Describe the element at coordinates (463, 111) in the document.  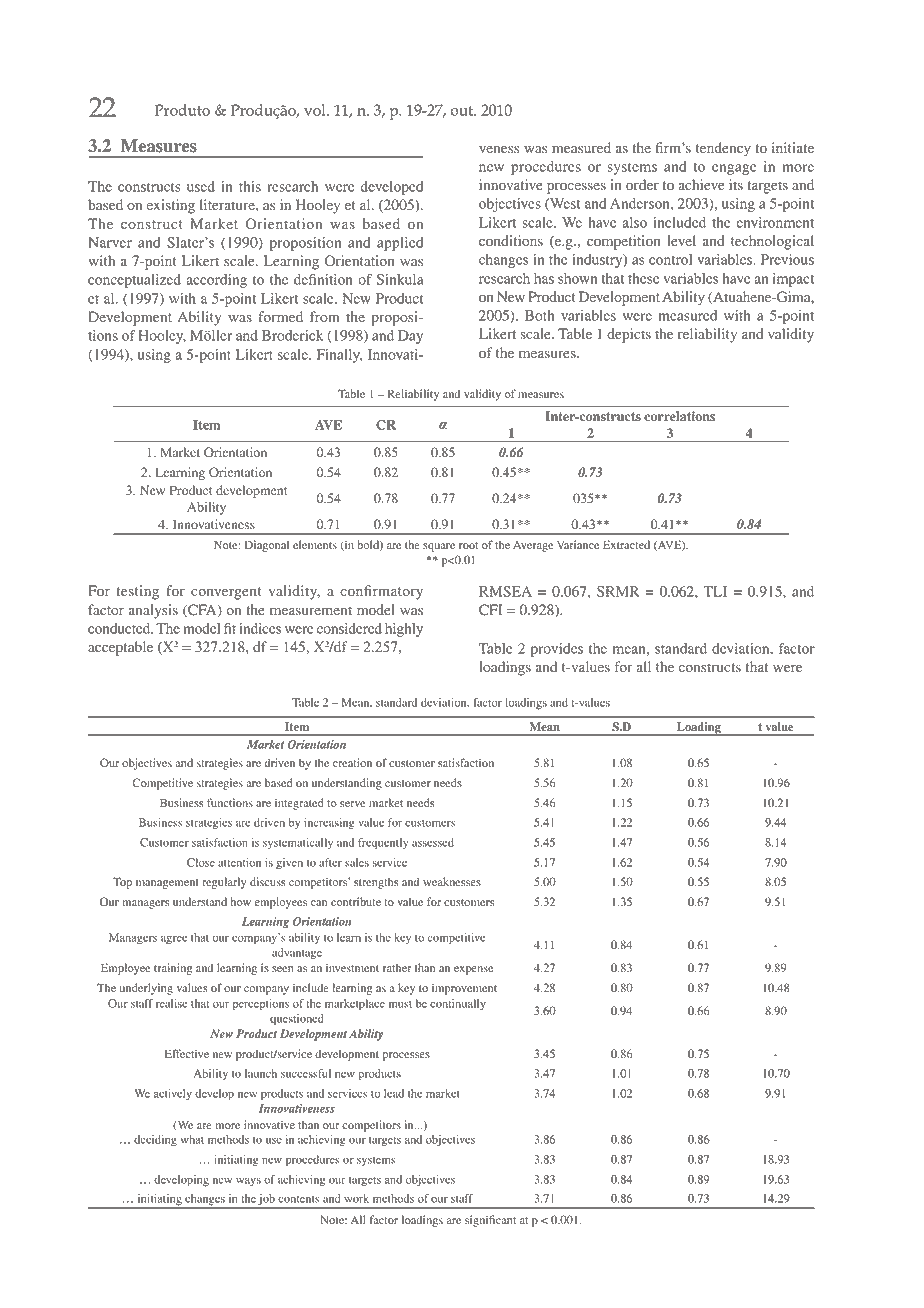
I see `out` at that location.
